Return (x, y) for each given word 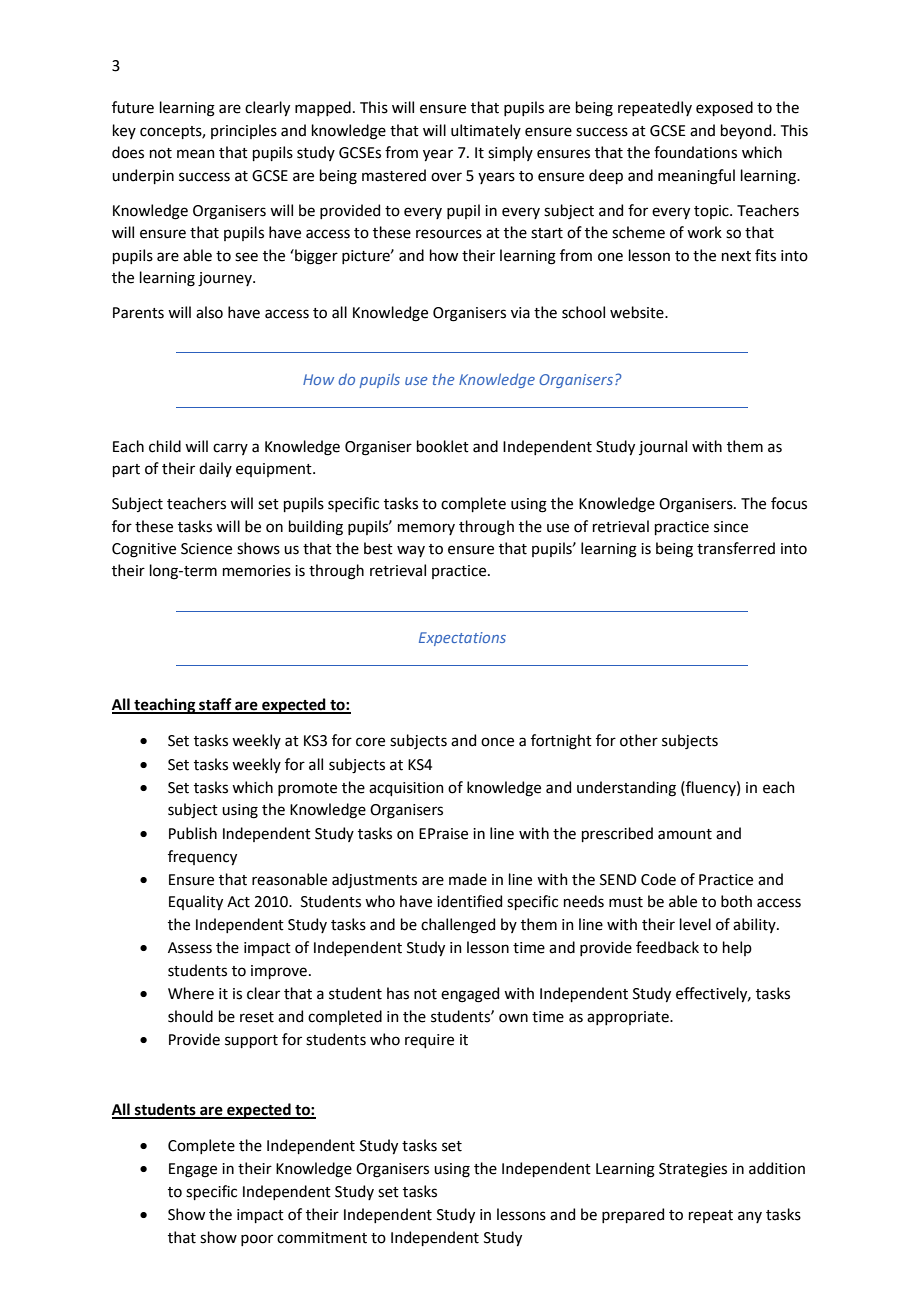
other (639, 740)
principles (244, 131)
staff (215, 705)
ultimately (486, 131)
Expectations (462, 639)
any (750, 1217)
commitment (322, 1238)
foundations (695, 152)
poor (257, 1240)
